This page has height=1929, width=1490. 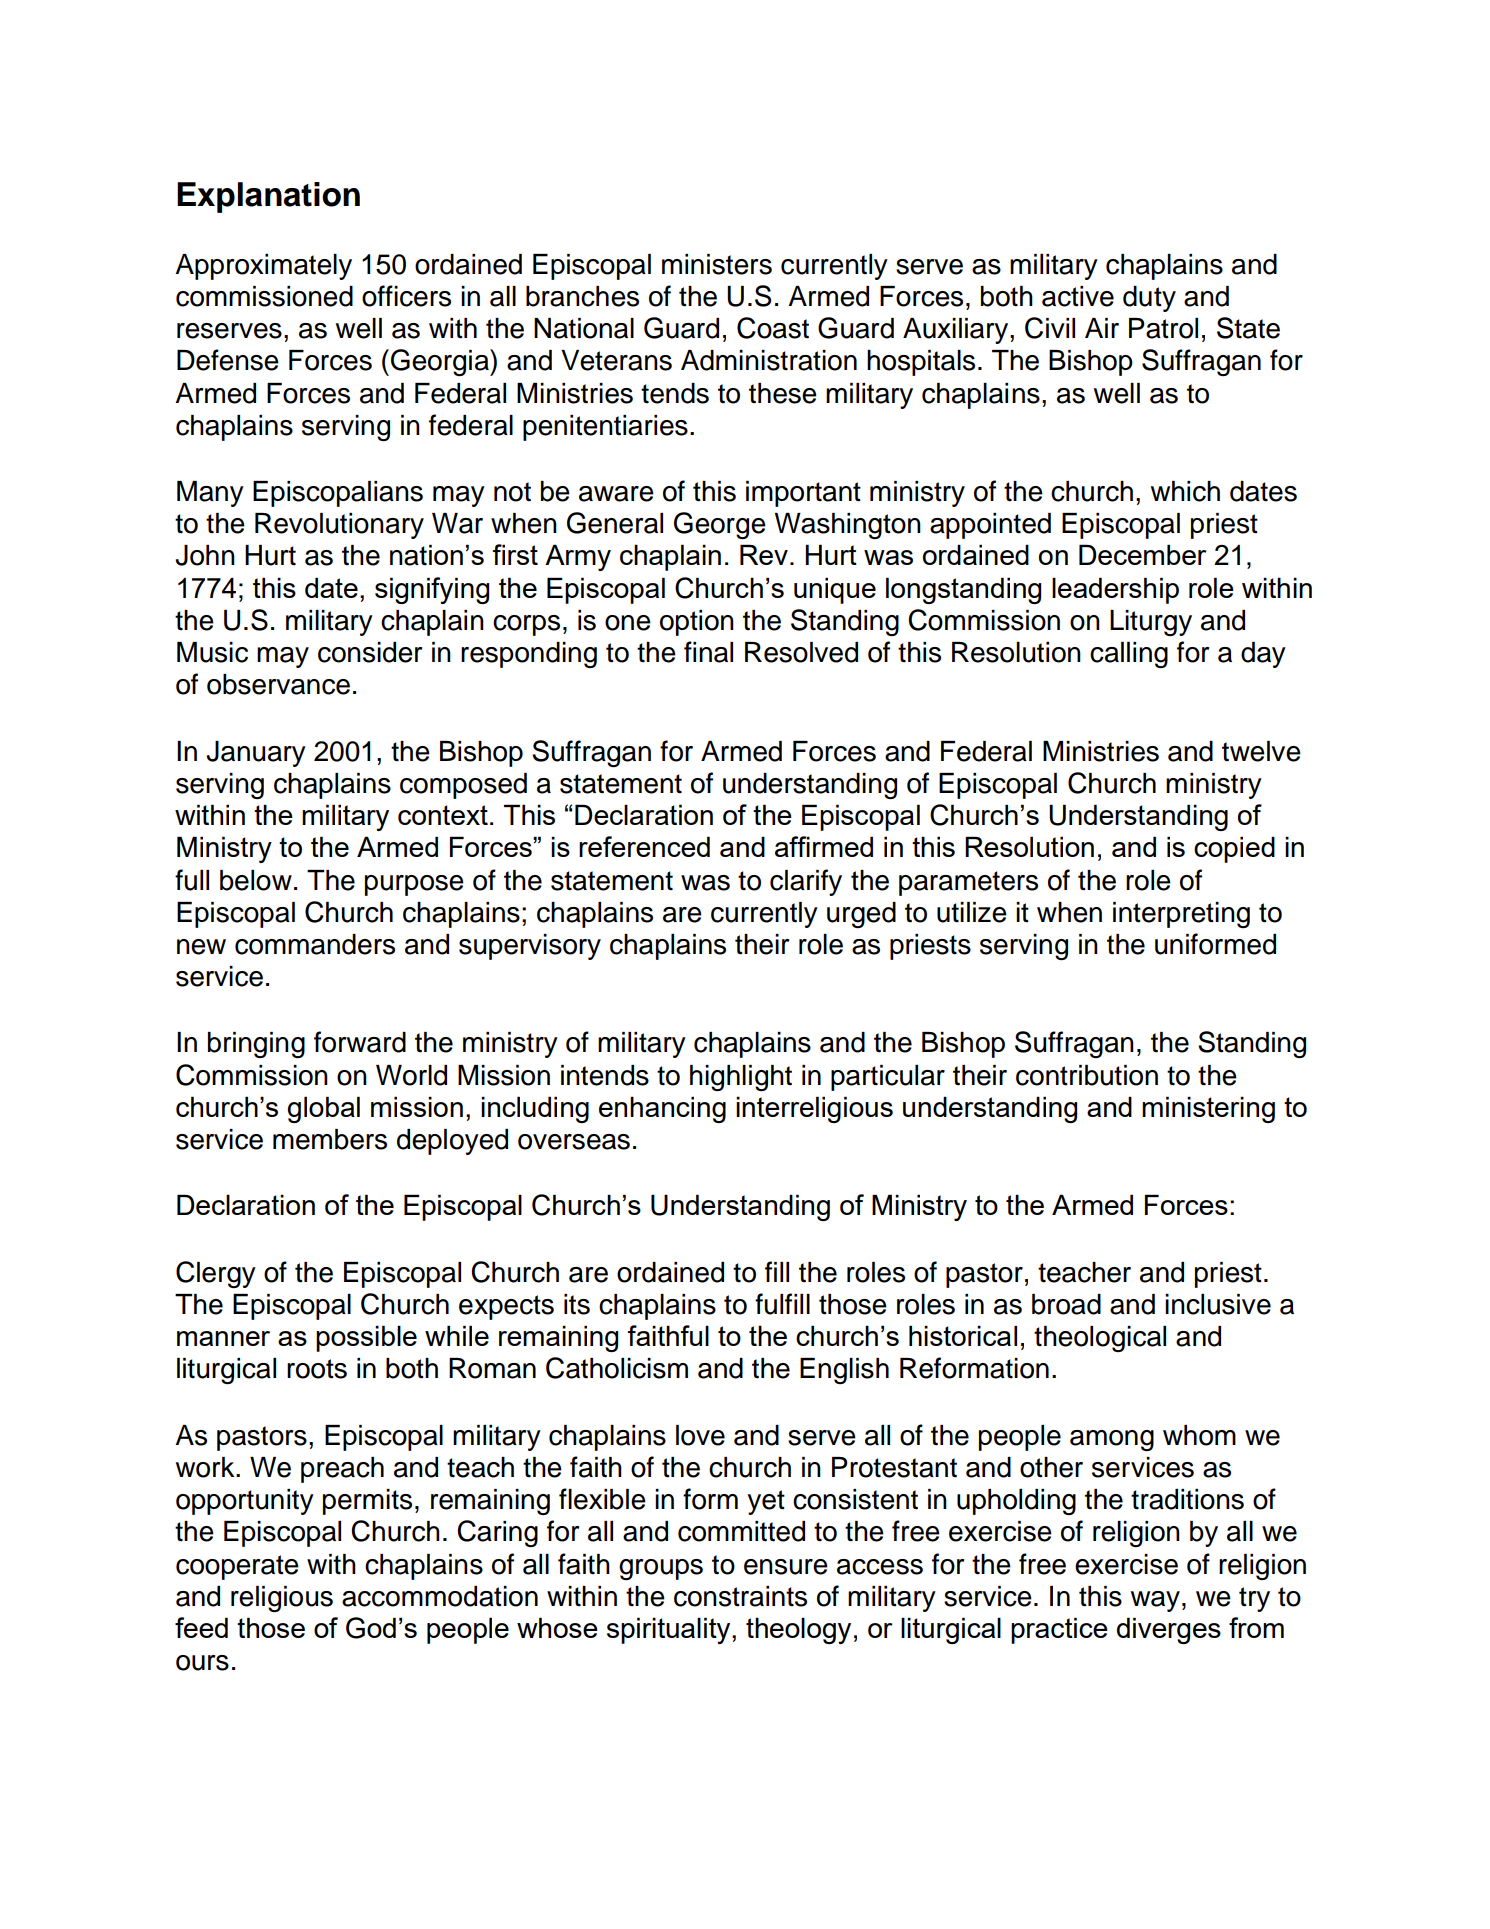 I want to click on consider, so click(x=370, y=652).
